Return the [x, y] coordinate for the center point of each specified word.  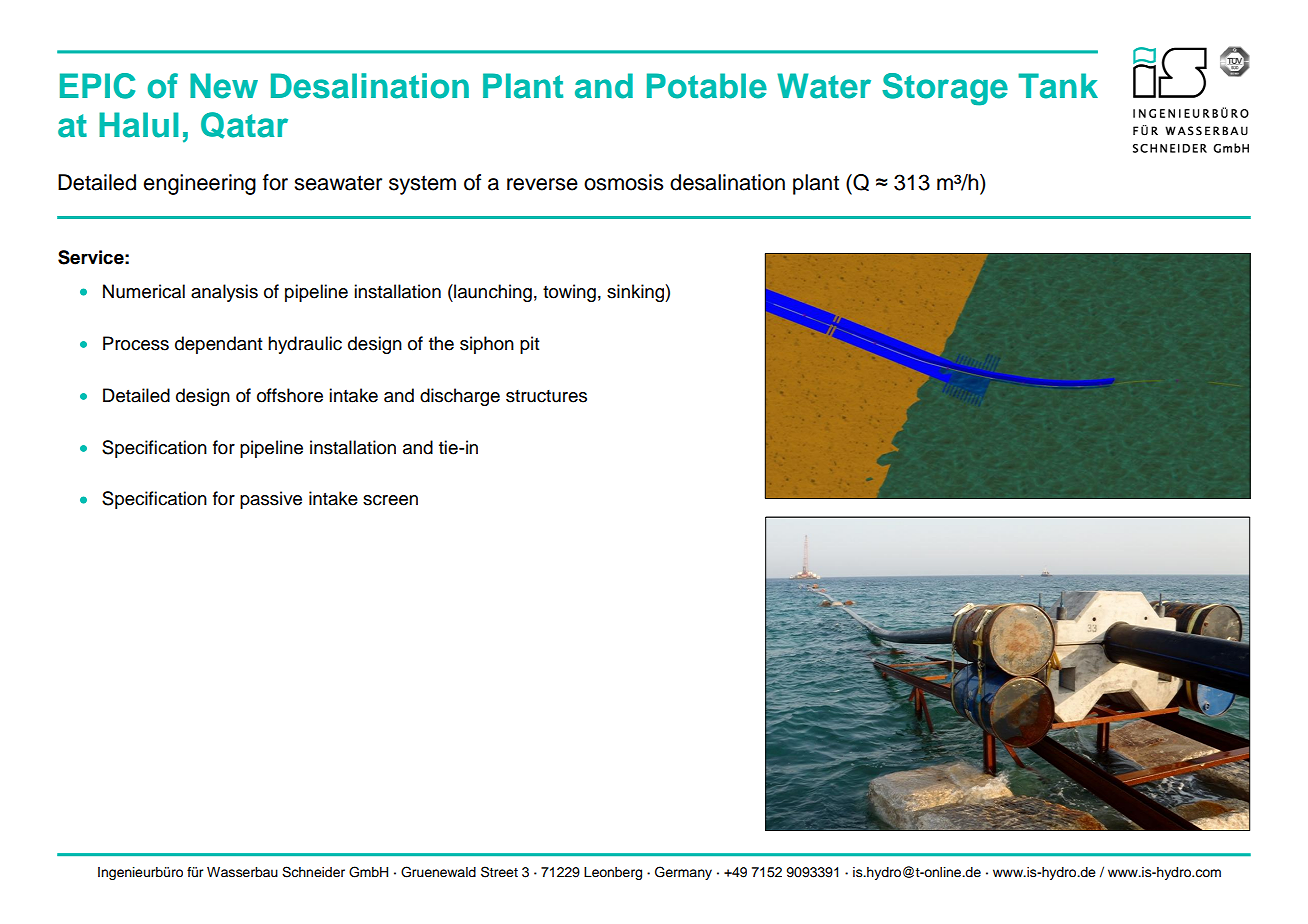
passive [271, 500]
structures [546, 396]
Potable [707, 86]
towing [569, 293]
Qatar [244, 125]
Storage [945, 89]
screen [390, 500]
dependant [219, 345]
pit [530, 345]
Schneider [313, 872]
